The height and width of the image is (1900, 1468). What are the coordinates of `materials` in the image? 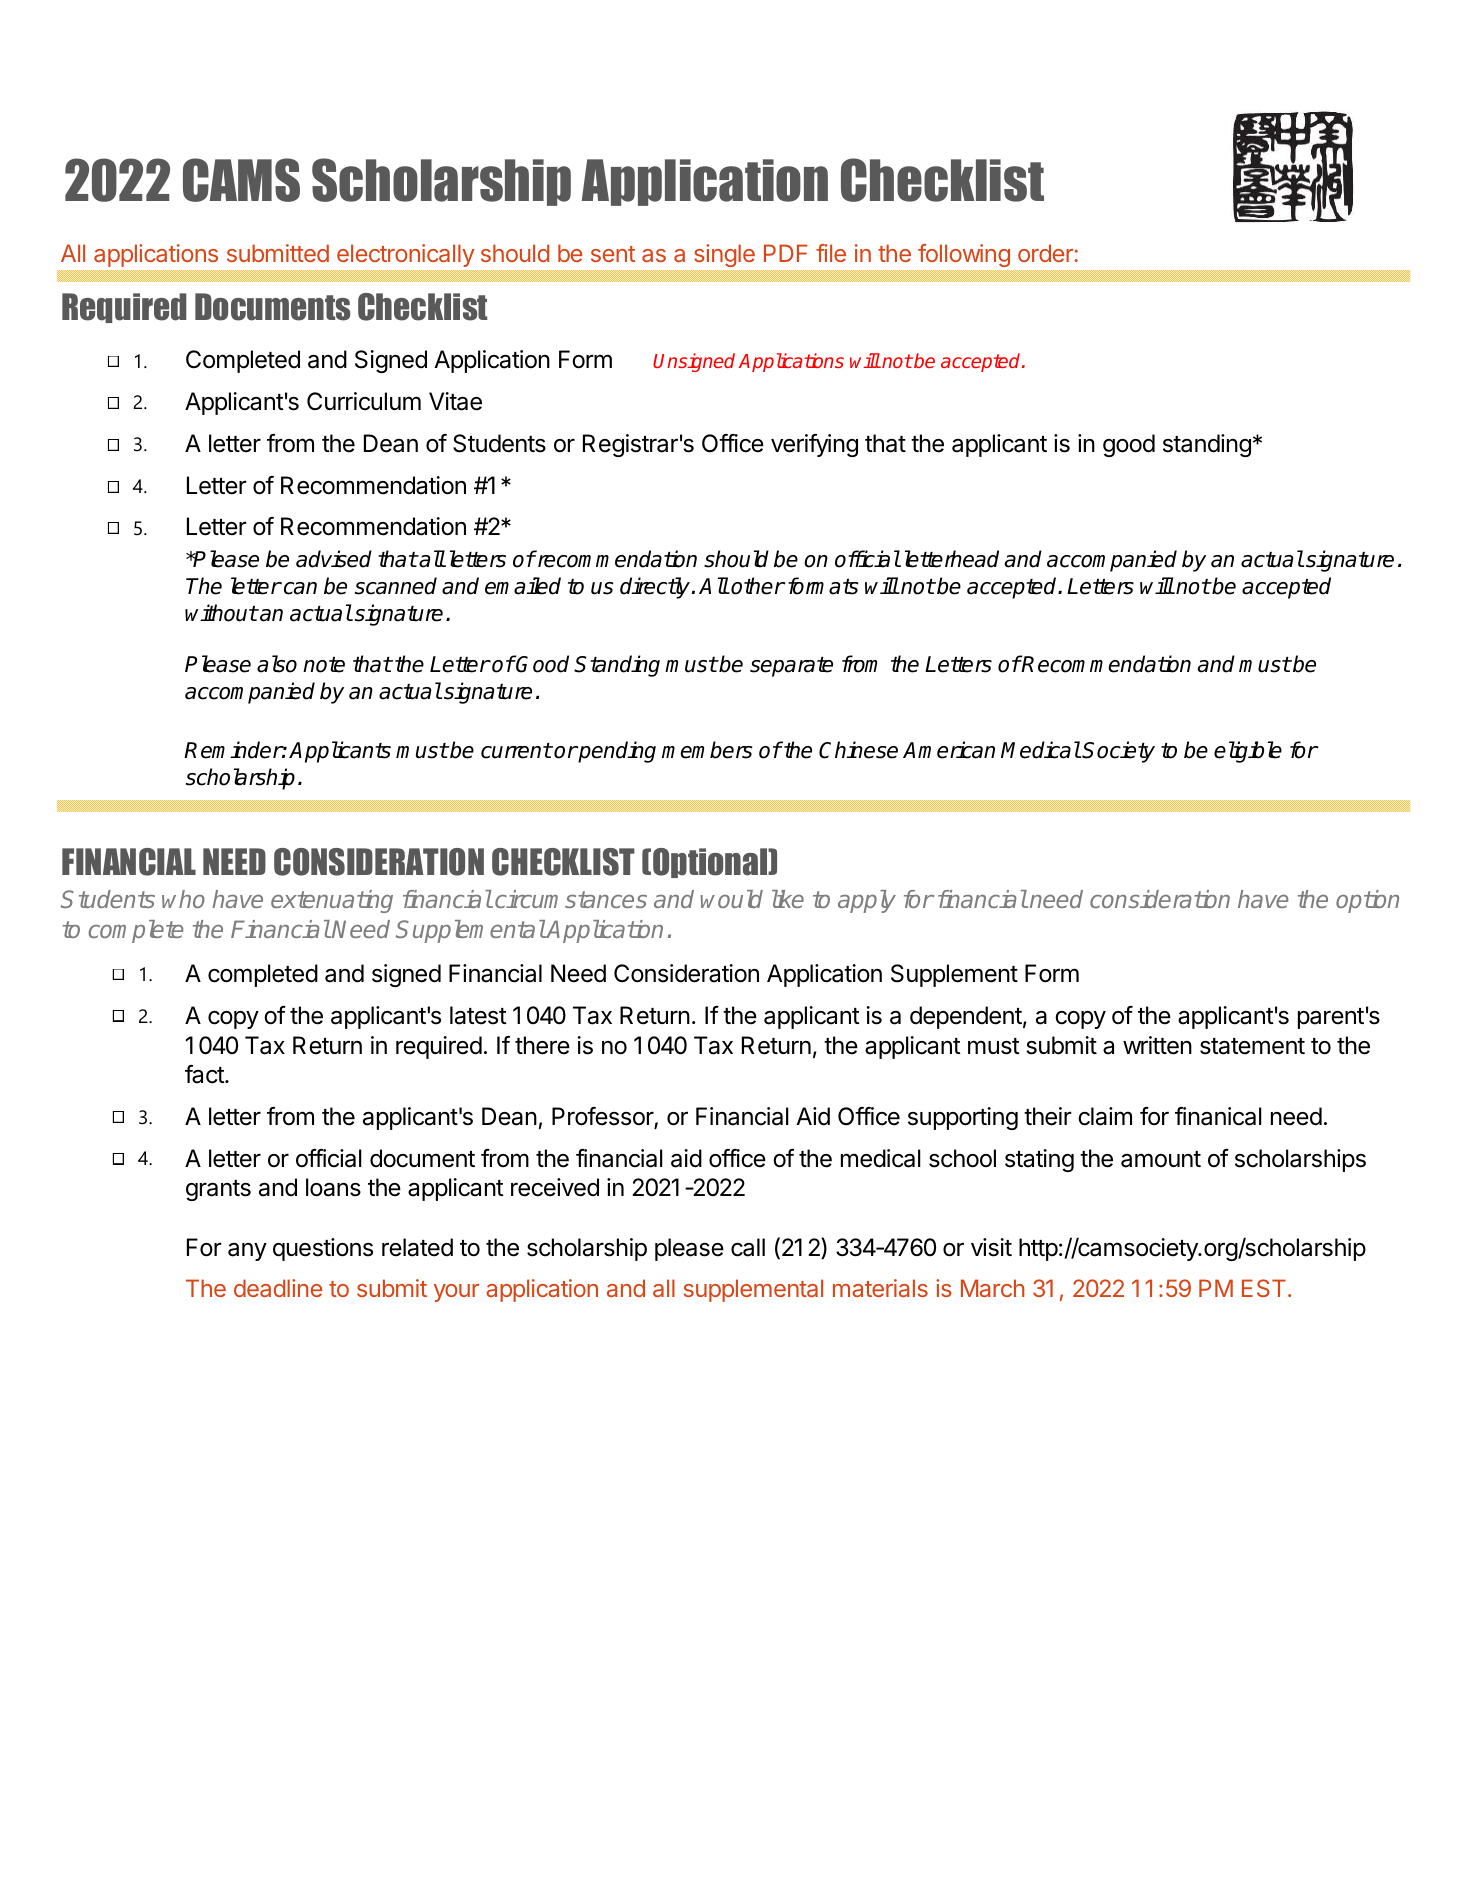 It's located at (880, 1288).
